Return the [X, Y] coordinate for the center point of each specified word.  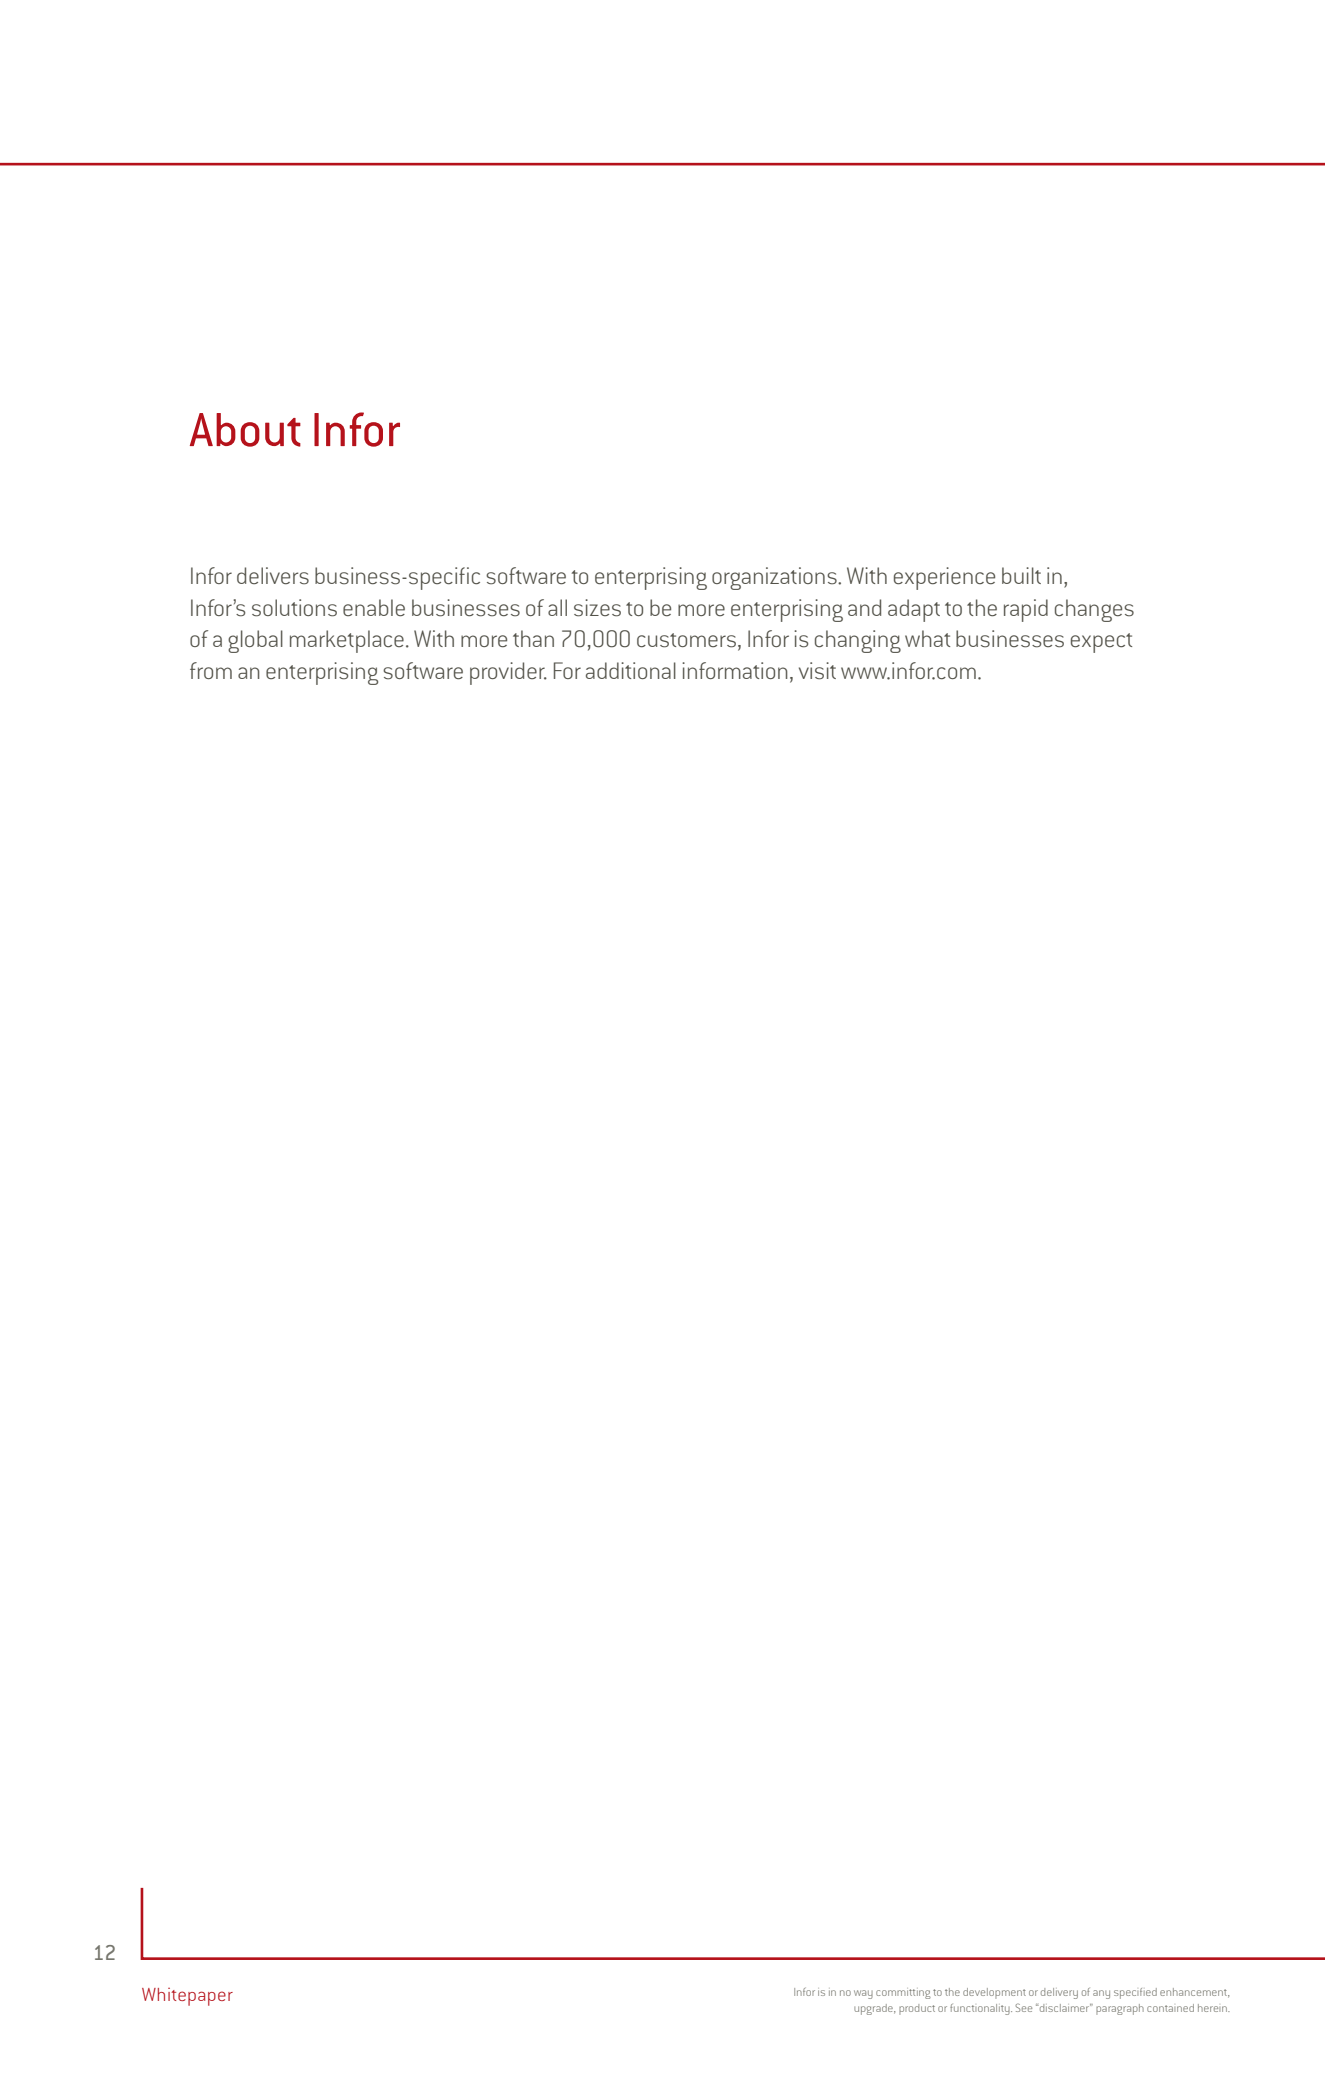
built [1021, 575]
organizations [775, 578]
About [245, 430]
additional [631, 670]
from [211, 670]
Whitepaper [187, 1997]
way [863, 1994]
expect [1101, 643]
